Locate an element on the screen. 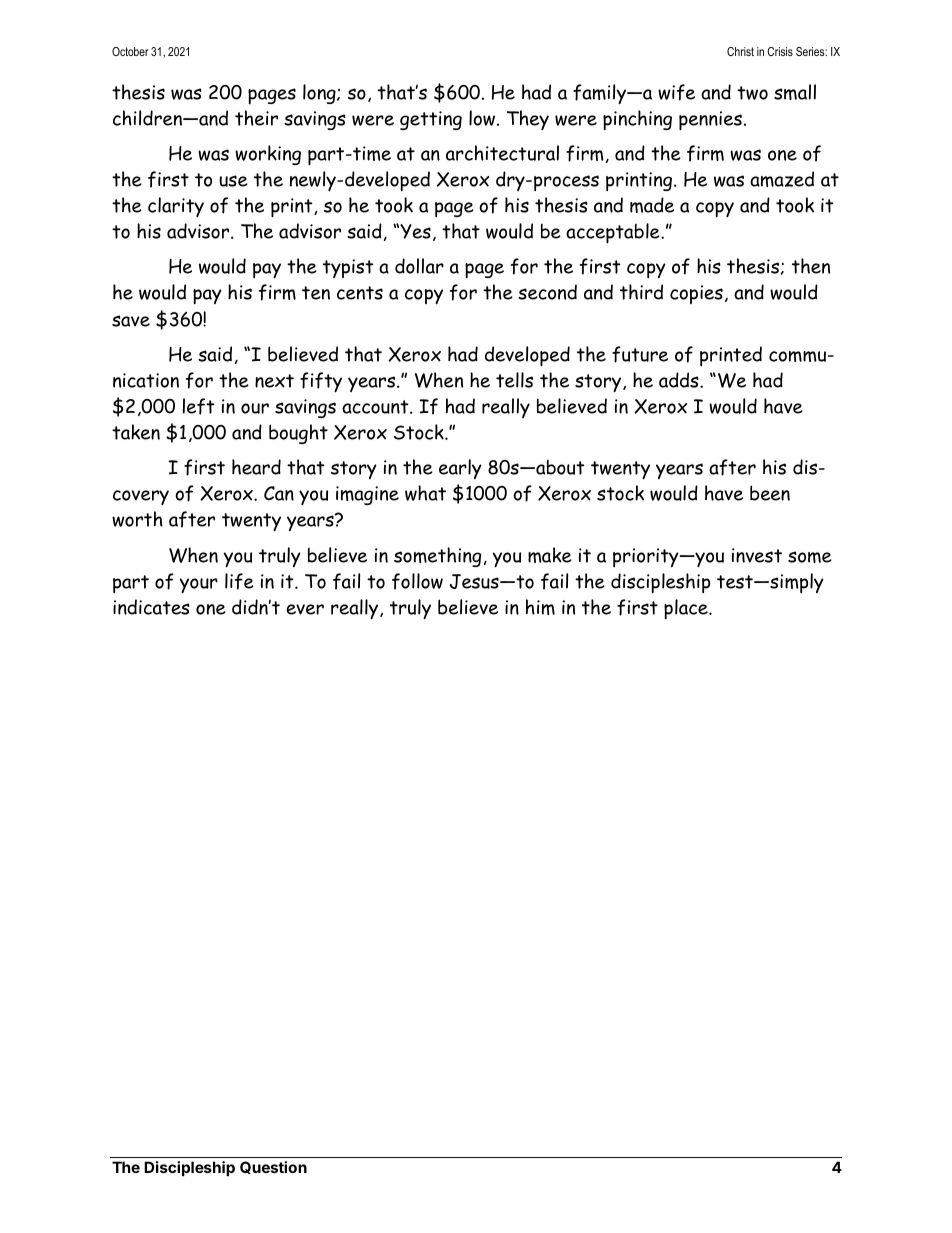 This screenshot has height=1233, width=952. getting is located at coordinates (431, 120).
